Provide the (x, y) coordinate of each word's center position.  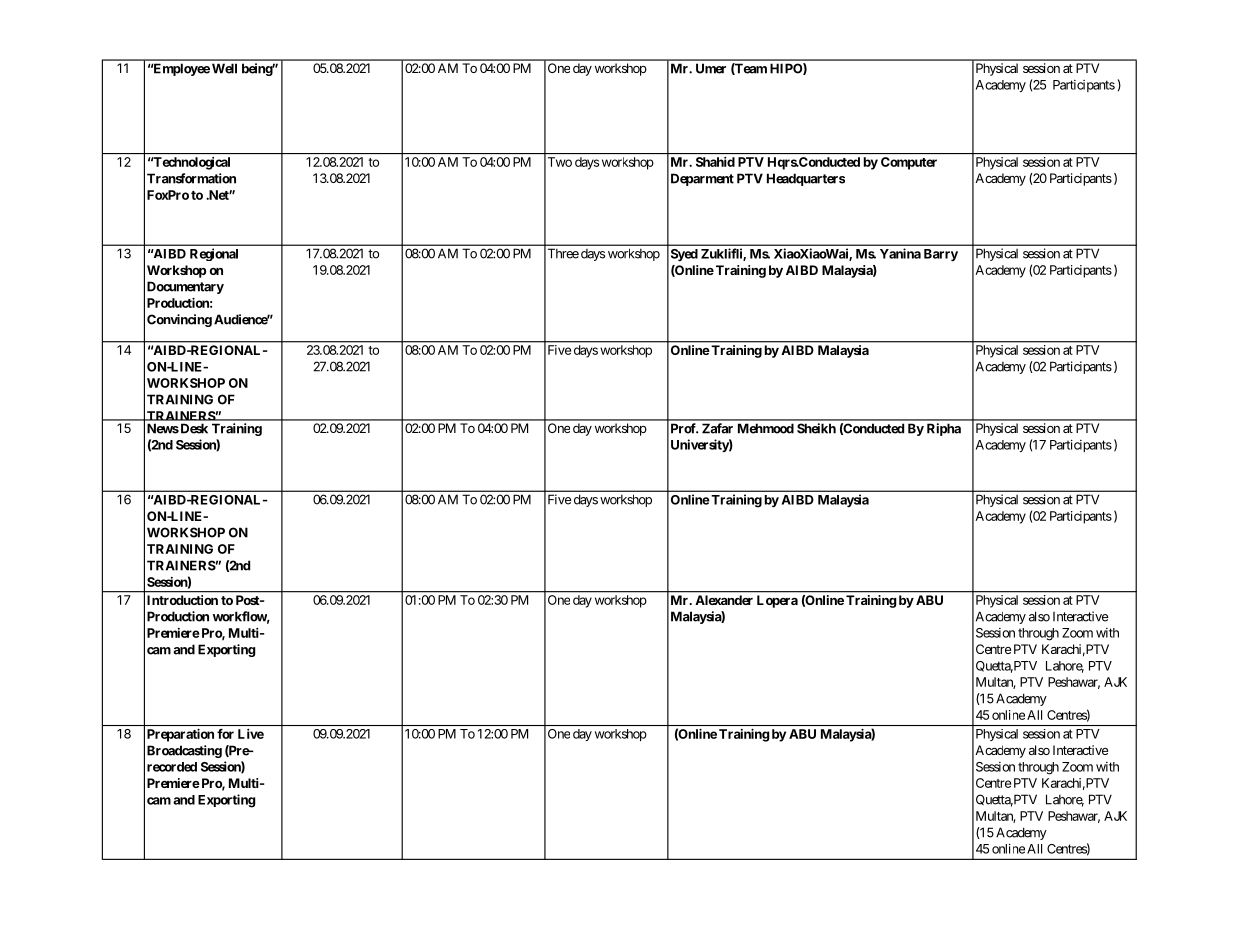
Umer (711, 68)
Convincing (179, 320)
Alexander (724, 600)
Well (224, 68)
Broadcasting (184, 751)
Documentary (185, 287)
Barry (941, 255)
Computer (909, 163)
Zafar (717, 428)
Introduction (182, 600)
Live (251, 734)
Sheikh (816, 428)
